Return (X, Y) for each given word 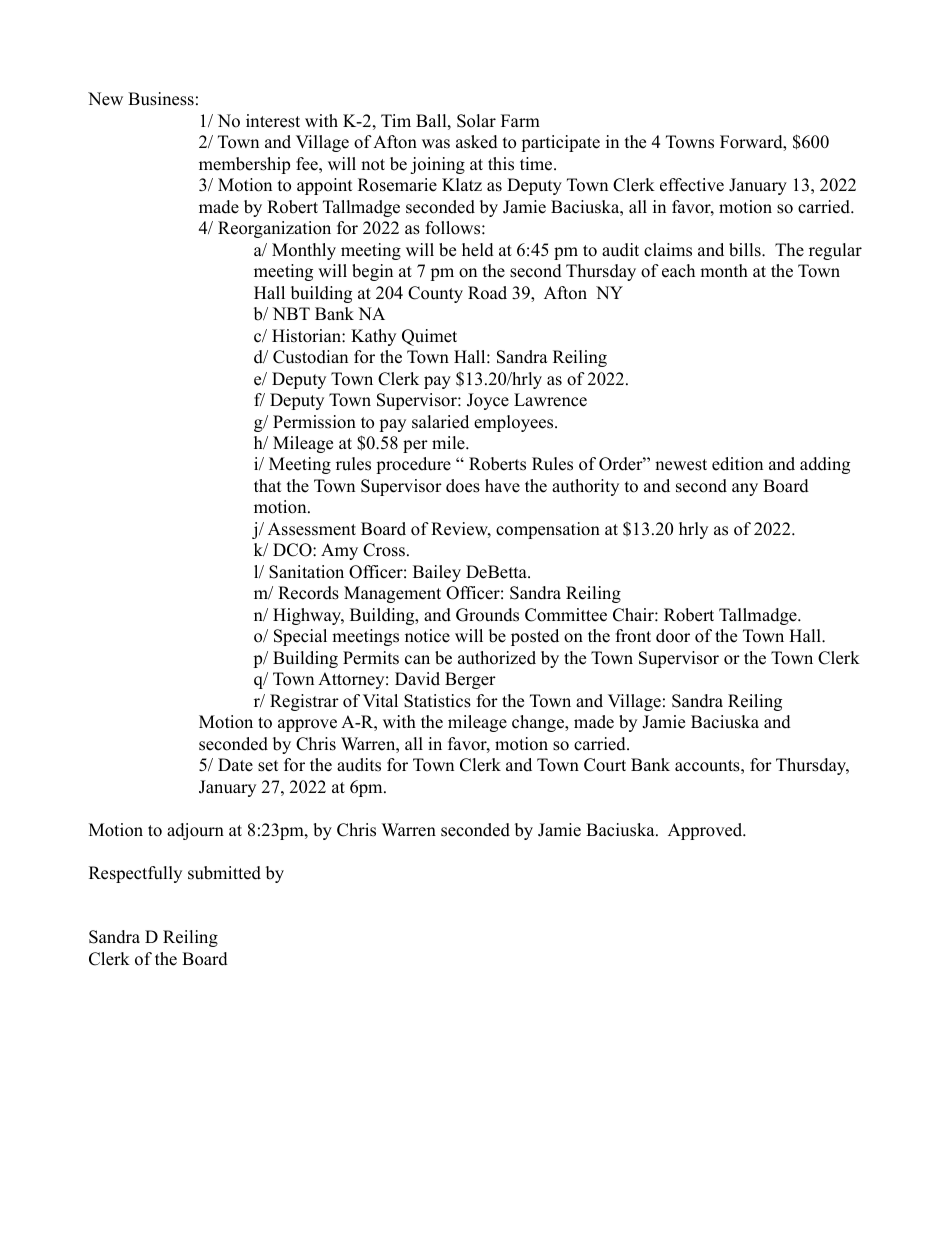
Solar (476, 121)
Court (605, 765)
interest (273, 121)
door (673, 636)
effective (692, 185)
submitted (224, 873)
